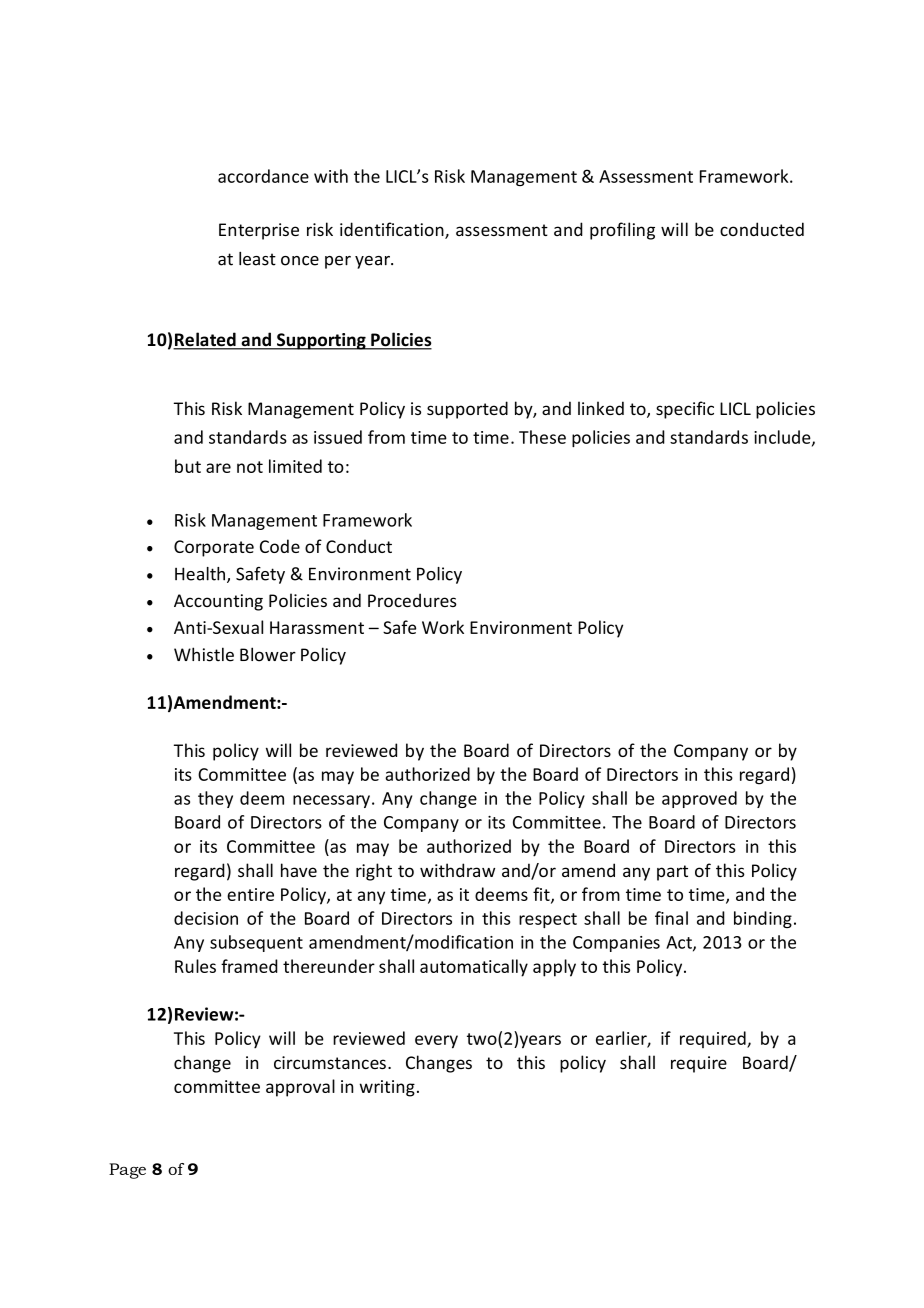 The height and width of the image is (1308, 924). Describe the element at coordinates (680, 943) in the image. I see `Act` at that location.
